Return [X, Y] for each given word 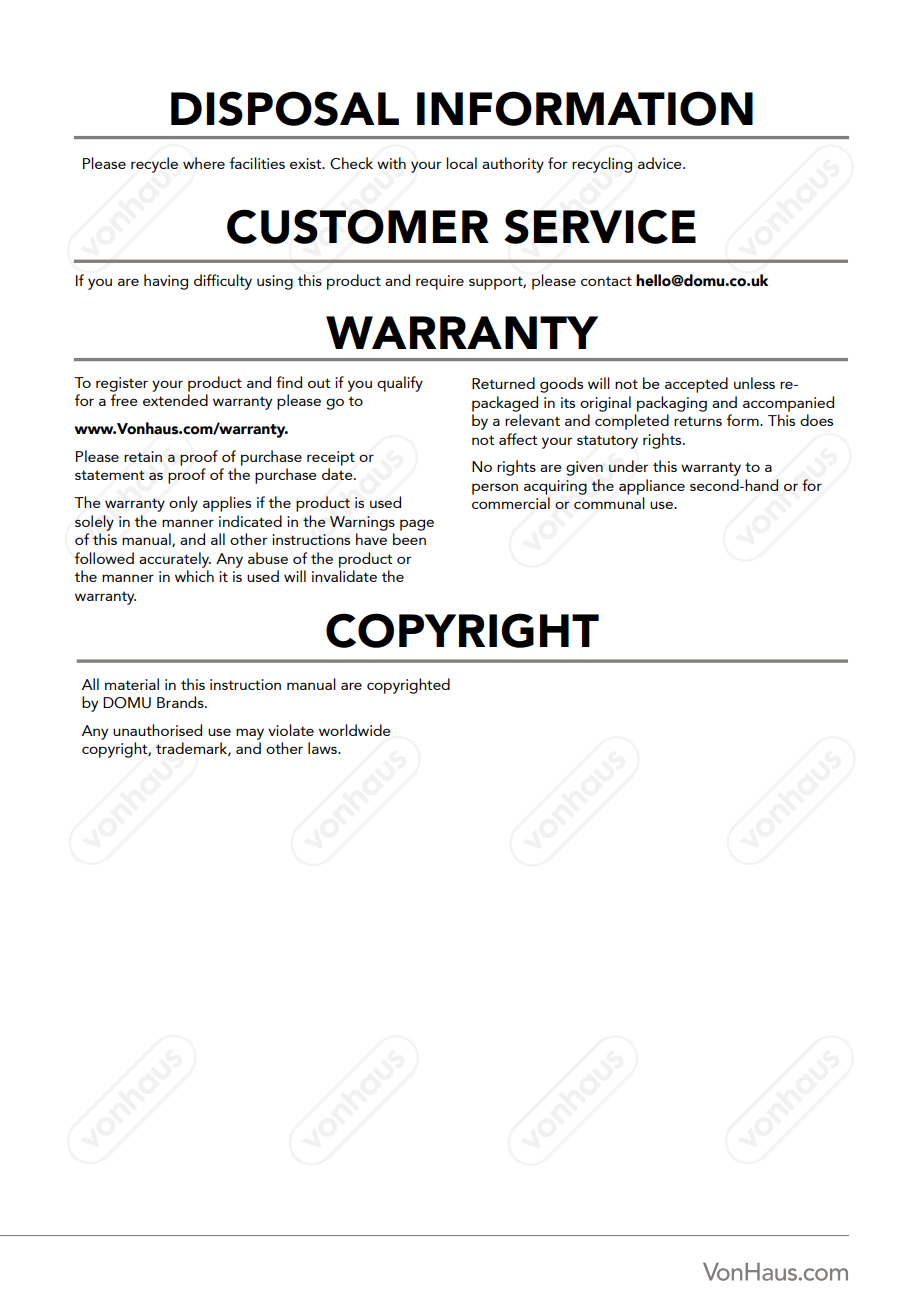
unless [754, 383]
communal [609, 503]
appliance [652, 487]
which [194, 576]
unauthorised [157, 730]
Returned [503, 383]
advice [661, 163]
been [409, 539]
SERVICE [600, 226]
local [461, 163]
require [440, 282]
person [495, 489]
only [183, 504]
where [204, 163]
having [166, 282]
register [122, 384]
